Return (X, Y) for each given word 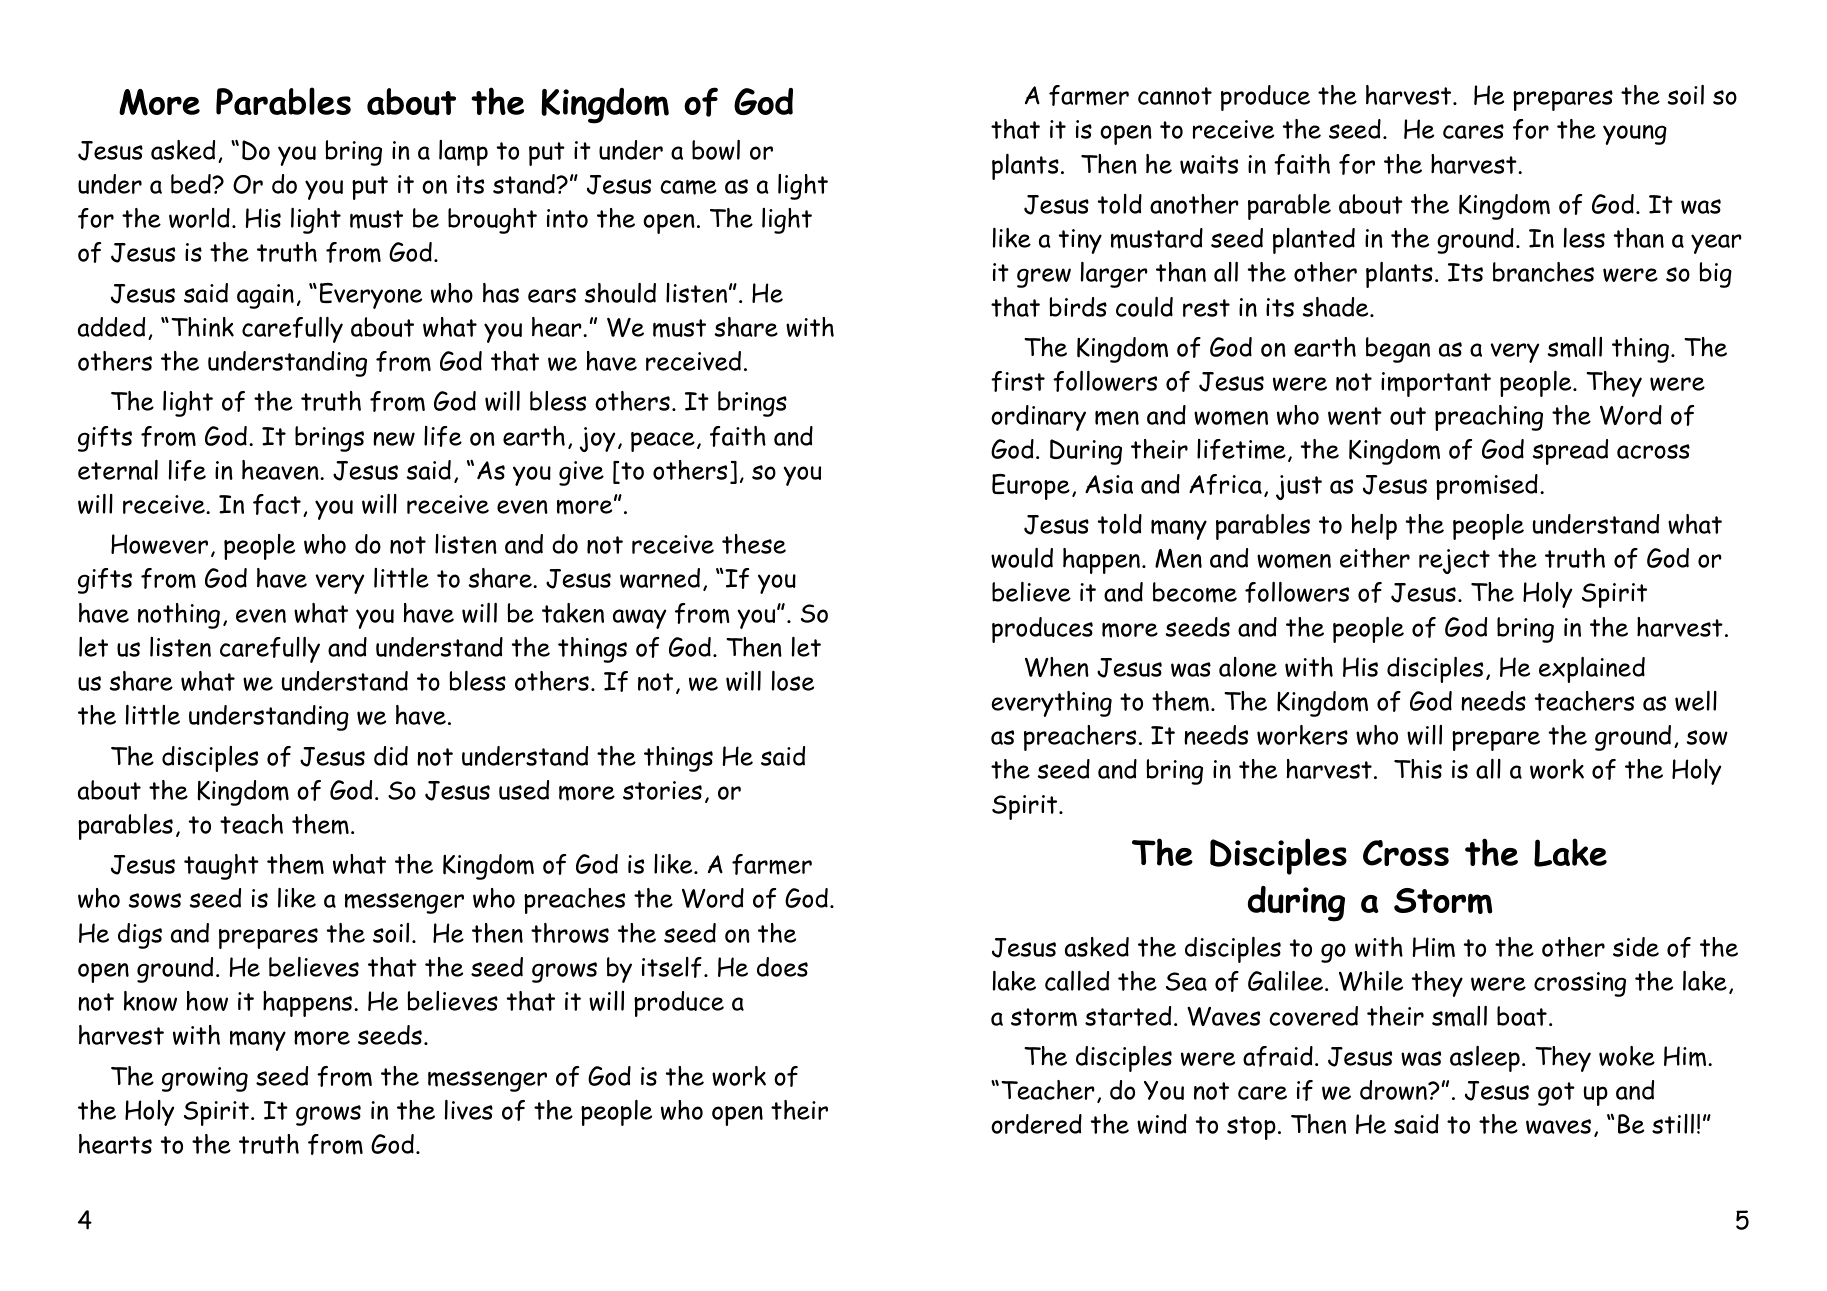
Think (202, 327)
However (159, 544)
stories (662, 790)
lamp (463, 153)
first (1018, 381)
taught (221, 867)
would (1022, 558)
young (1635, 135)
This (1418, 769)
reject (1454, 561)
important (1436, 384)
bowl (716, 150)
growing (205, 1079)
